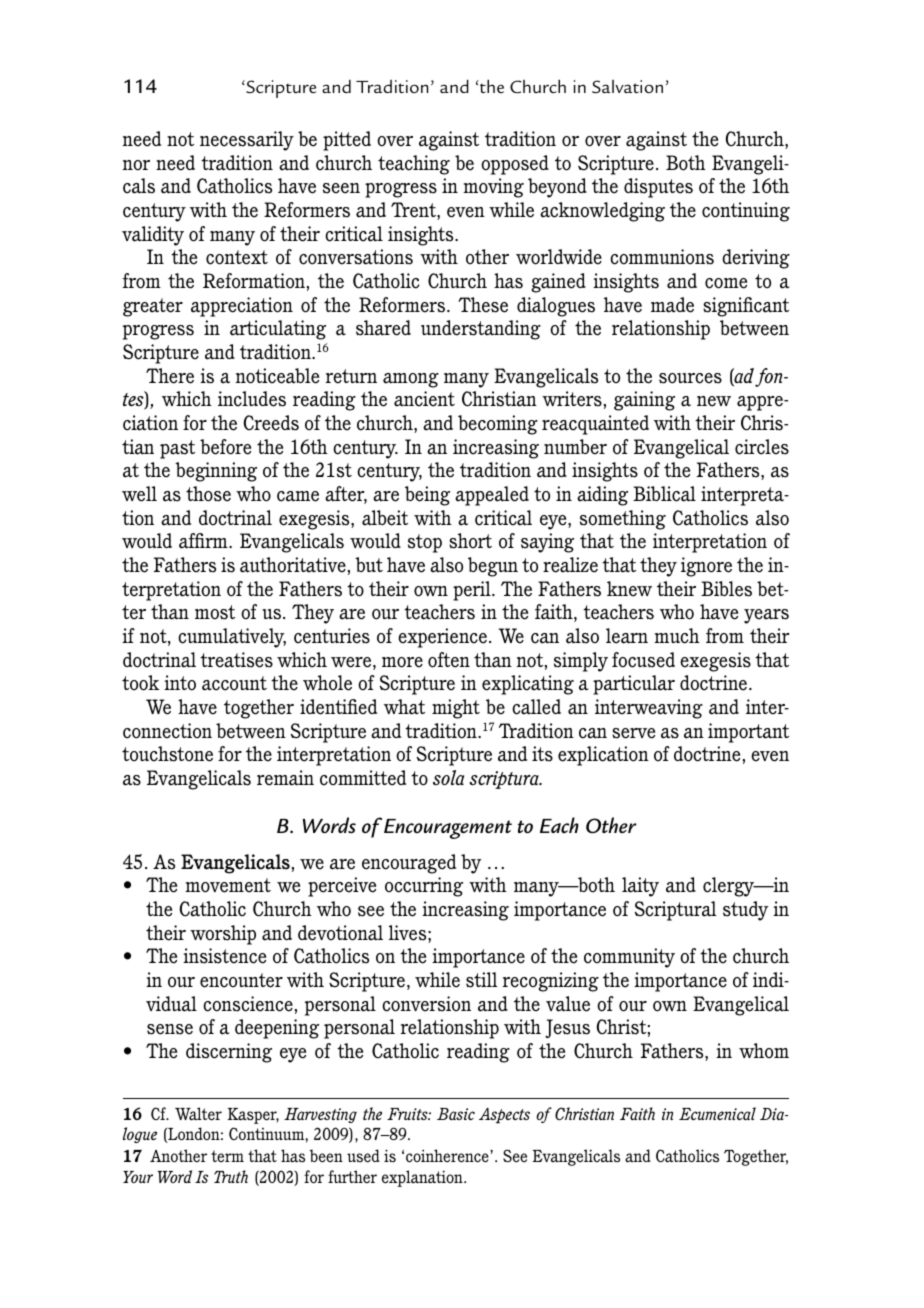 Image resolution: width=924 pixels, height=1308 pixels. I want to click on before, so click(225, 447).
